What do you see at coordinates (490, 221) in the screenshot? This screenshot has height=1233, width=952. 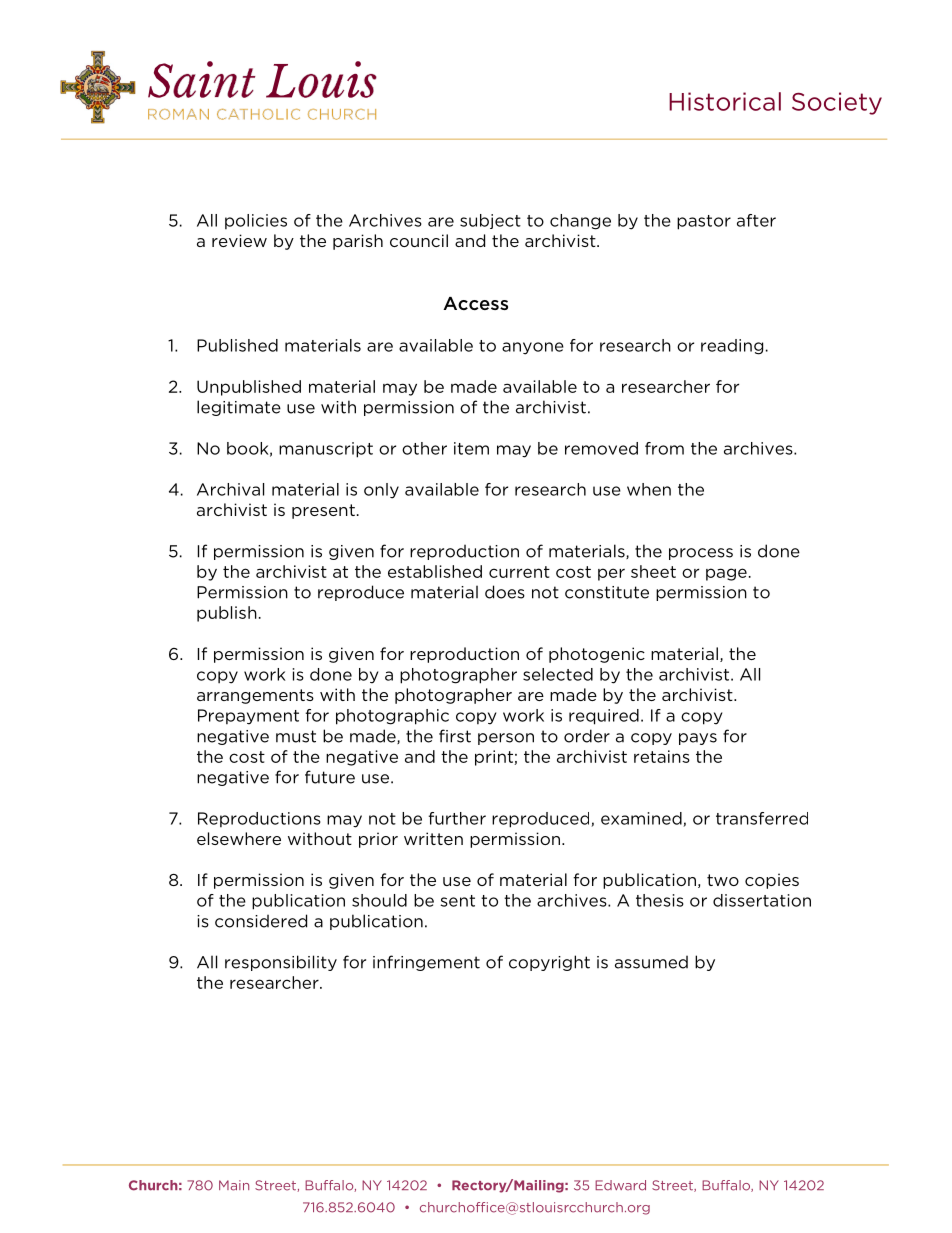 I see `subject` at bounding box center [490, 221].
